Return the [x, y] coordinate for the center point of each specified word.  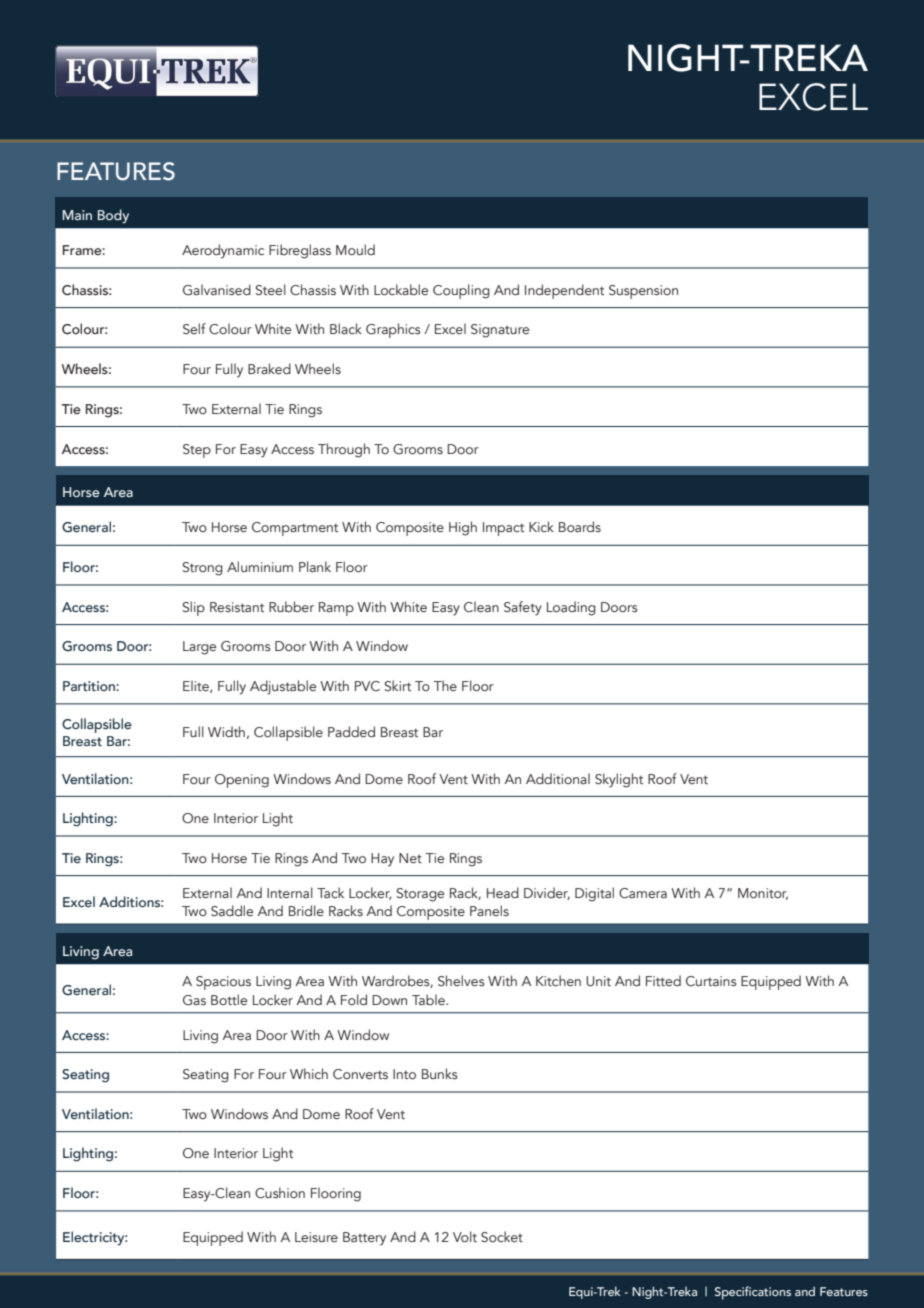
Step [197, 451]
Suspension [643, 292]
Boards [580, 526]
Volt [465, 1236]
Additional [558, 778]
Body [113, 216]
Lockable [401, 290]
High [463, 528]
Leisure [316, 1237]
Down [389, 1000]
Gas [194, 1000]
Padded [351, 731]
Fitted [663, 980]
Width [226, 731]
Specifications [753, 1293]
